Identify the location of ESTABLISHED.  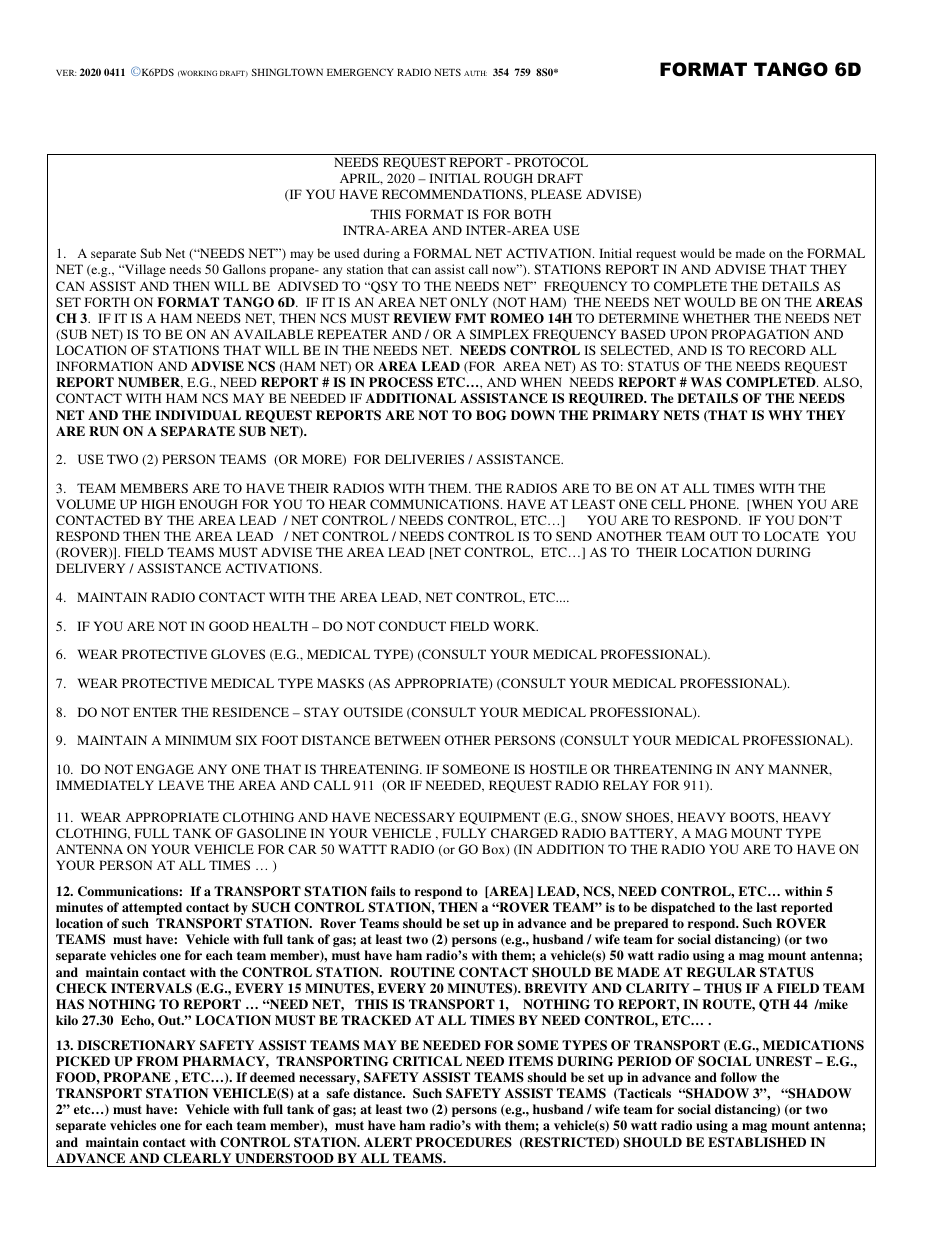
(757, 1142).
